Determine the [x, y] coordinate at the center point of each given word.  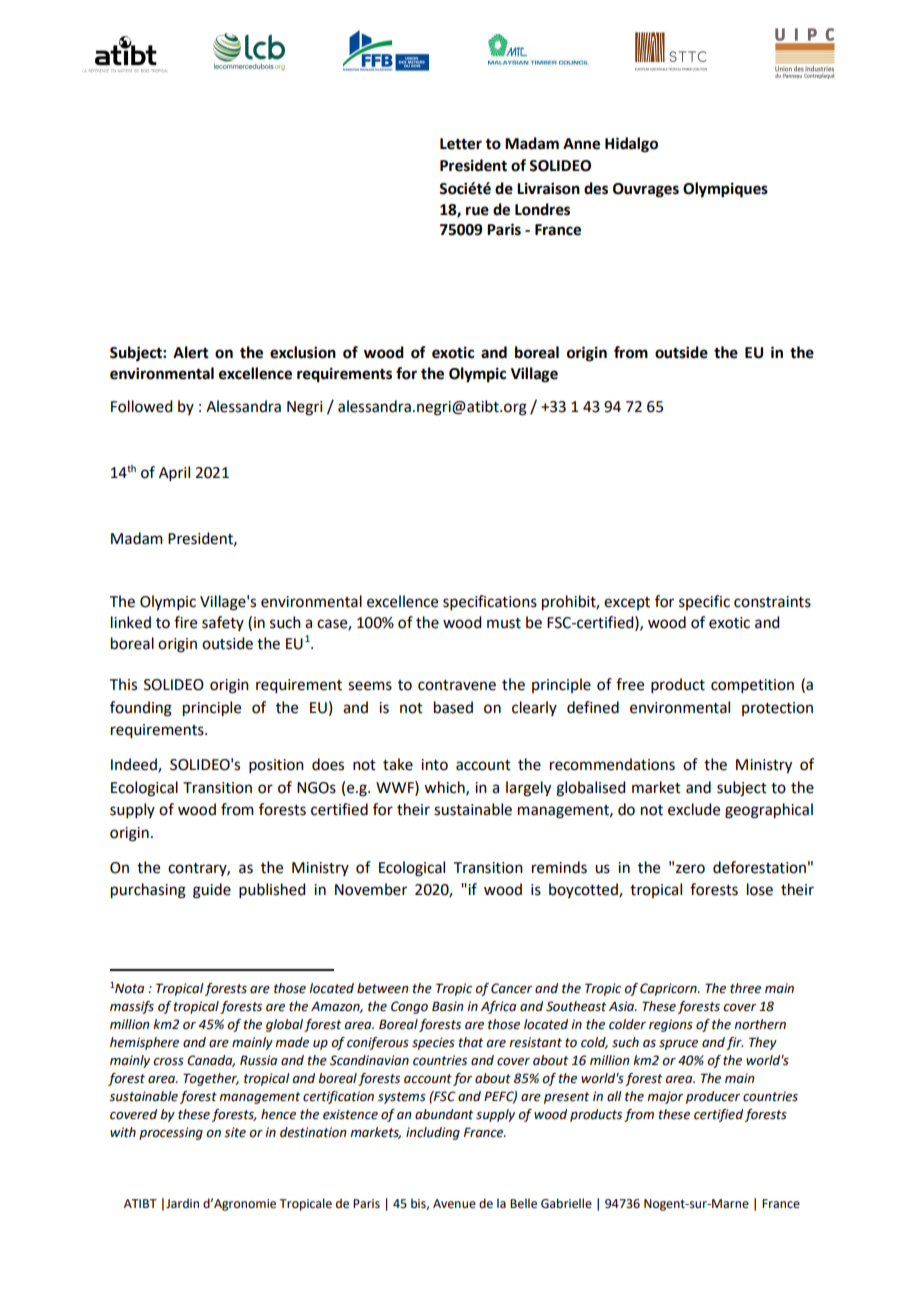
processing [171, 1133]
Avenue [454, 1204]
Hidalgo [631, 145]
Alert [191, 352]
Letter [461, 144]
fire [185, 622]
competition [752, 686]
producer [713, 1097]
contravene [457, 685]
